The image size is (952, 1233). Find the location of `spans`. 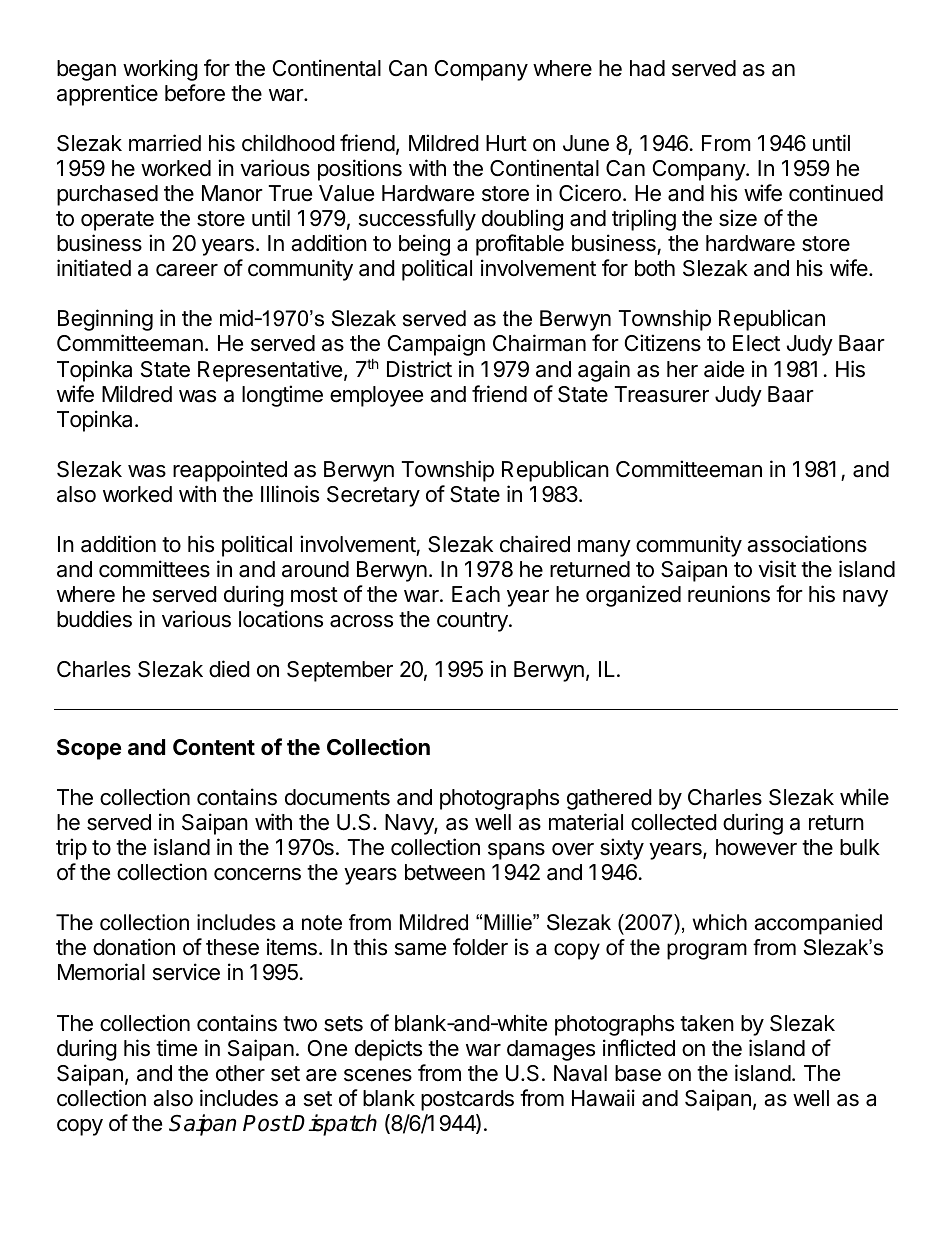

spans is located at coordinates (516, 851).
